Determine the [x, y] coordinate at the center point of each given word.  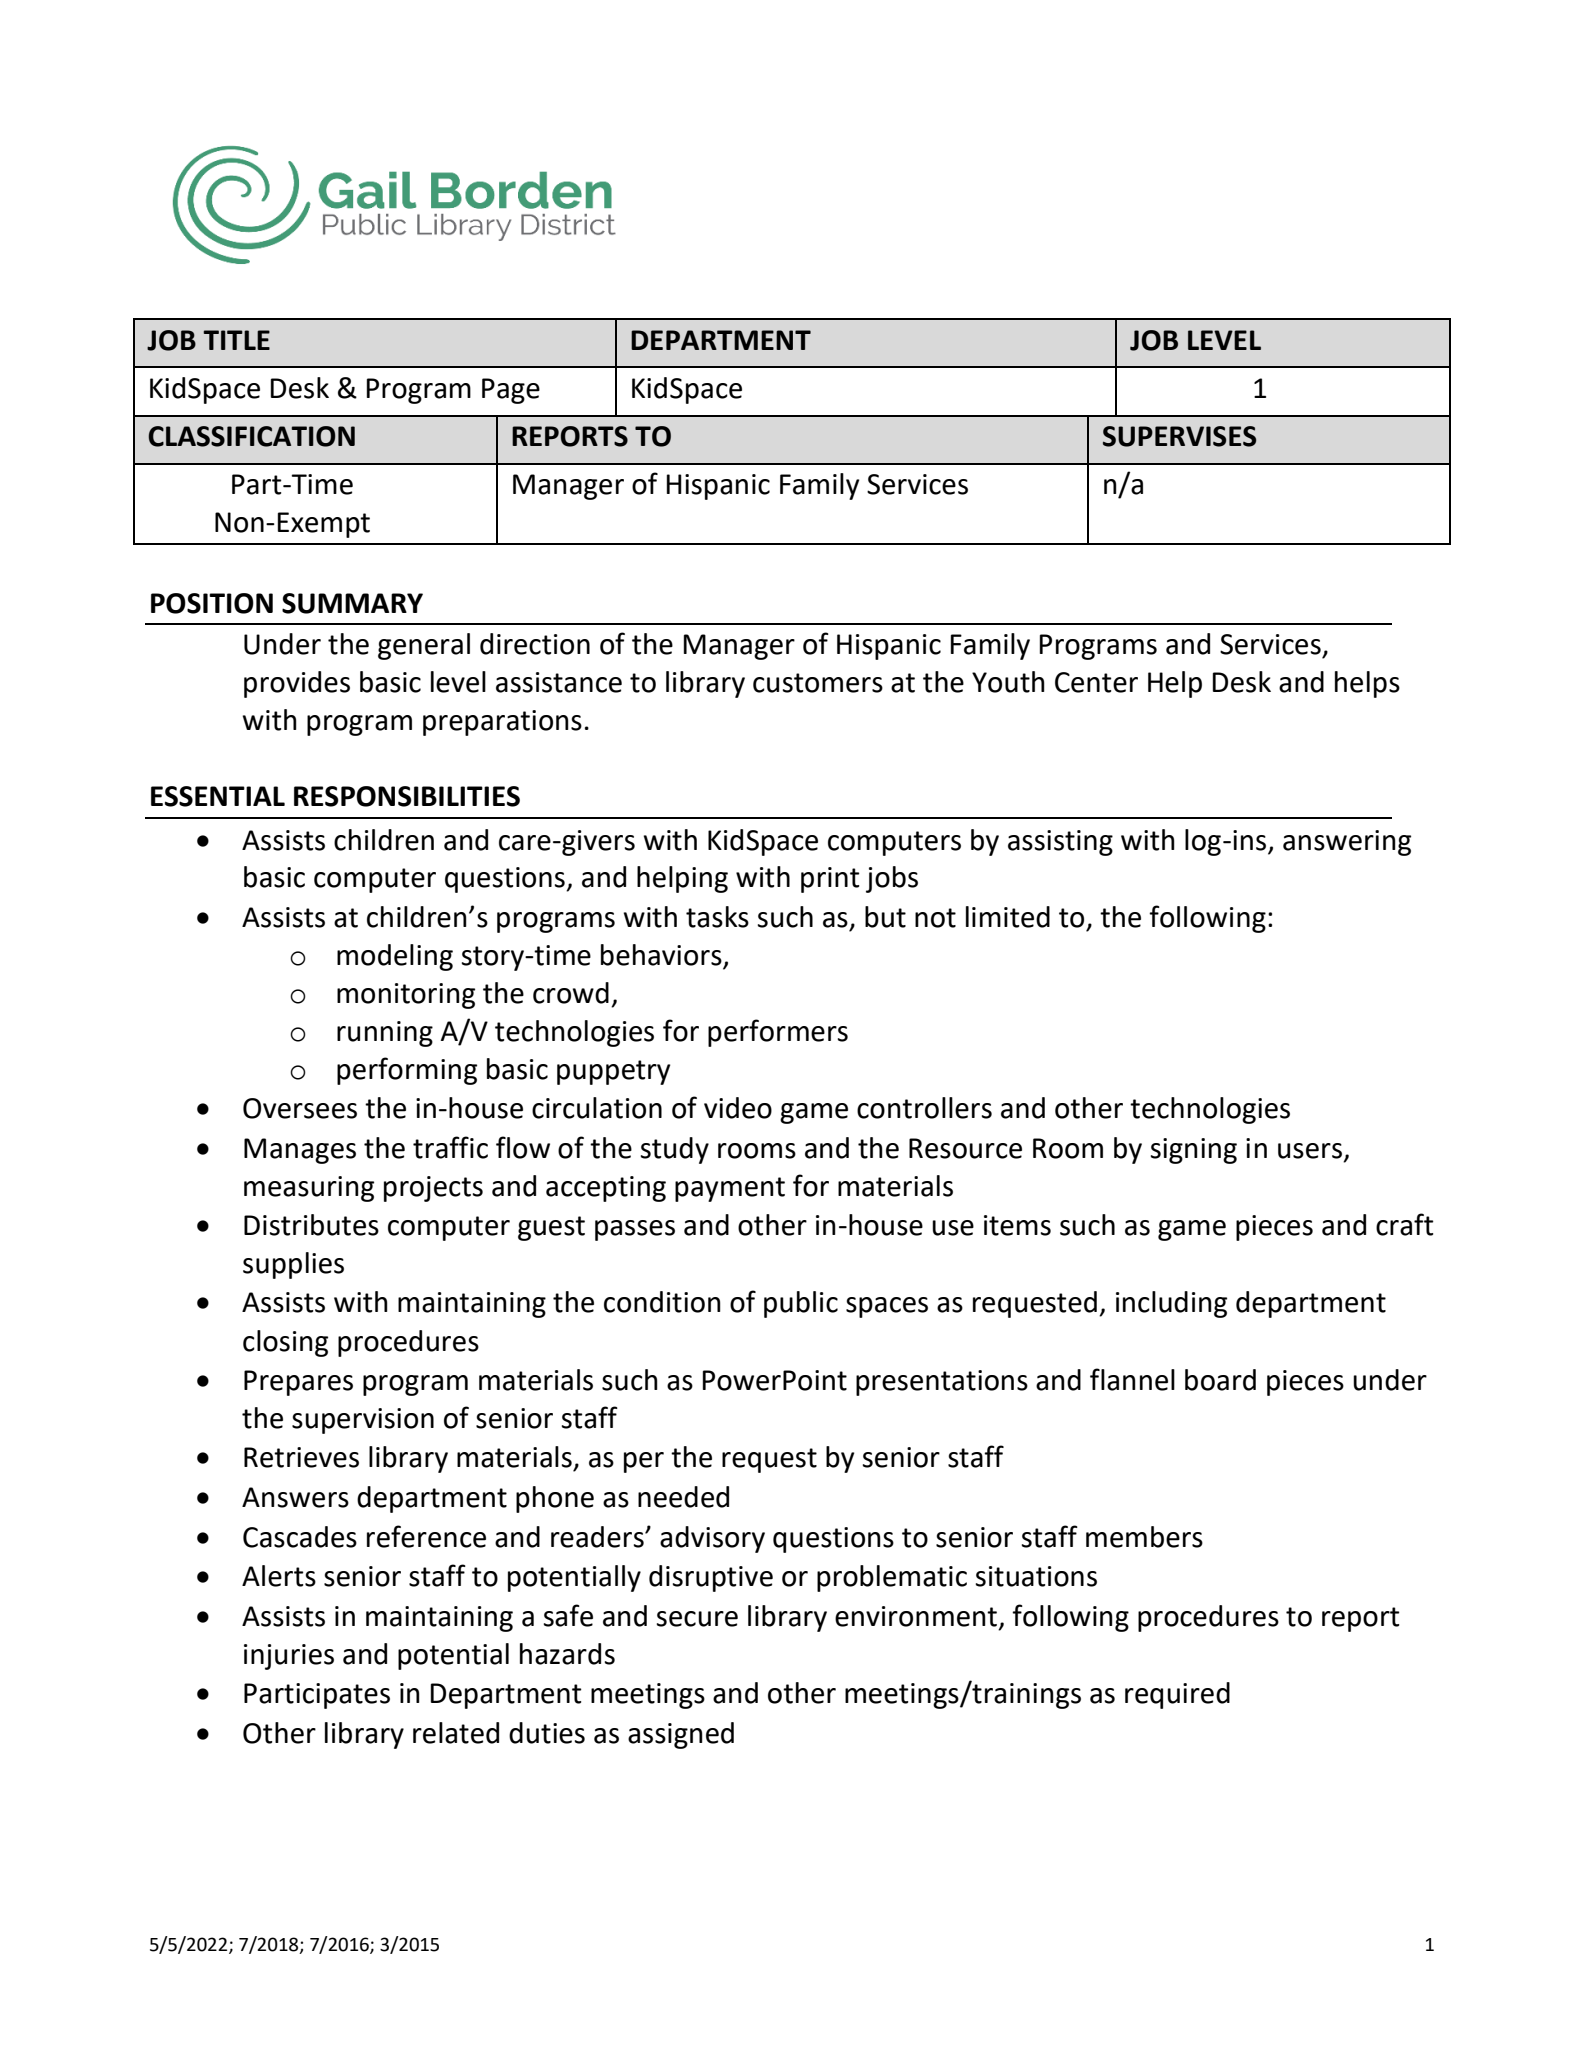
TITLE [236, 340]
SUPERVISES [1179, 436]
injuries [289, 1657]
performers [778, 1033]
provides [297, 684]
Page [511, 391]
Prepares [298, 1383]
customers [818, 683]
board [1220, 1380]
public [801, 1304]
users [1310, 1151]
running [385, 1034]
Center [1096, 682]
